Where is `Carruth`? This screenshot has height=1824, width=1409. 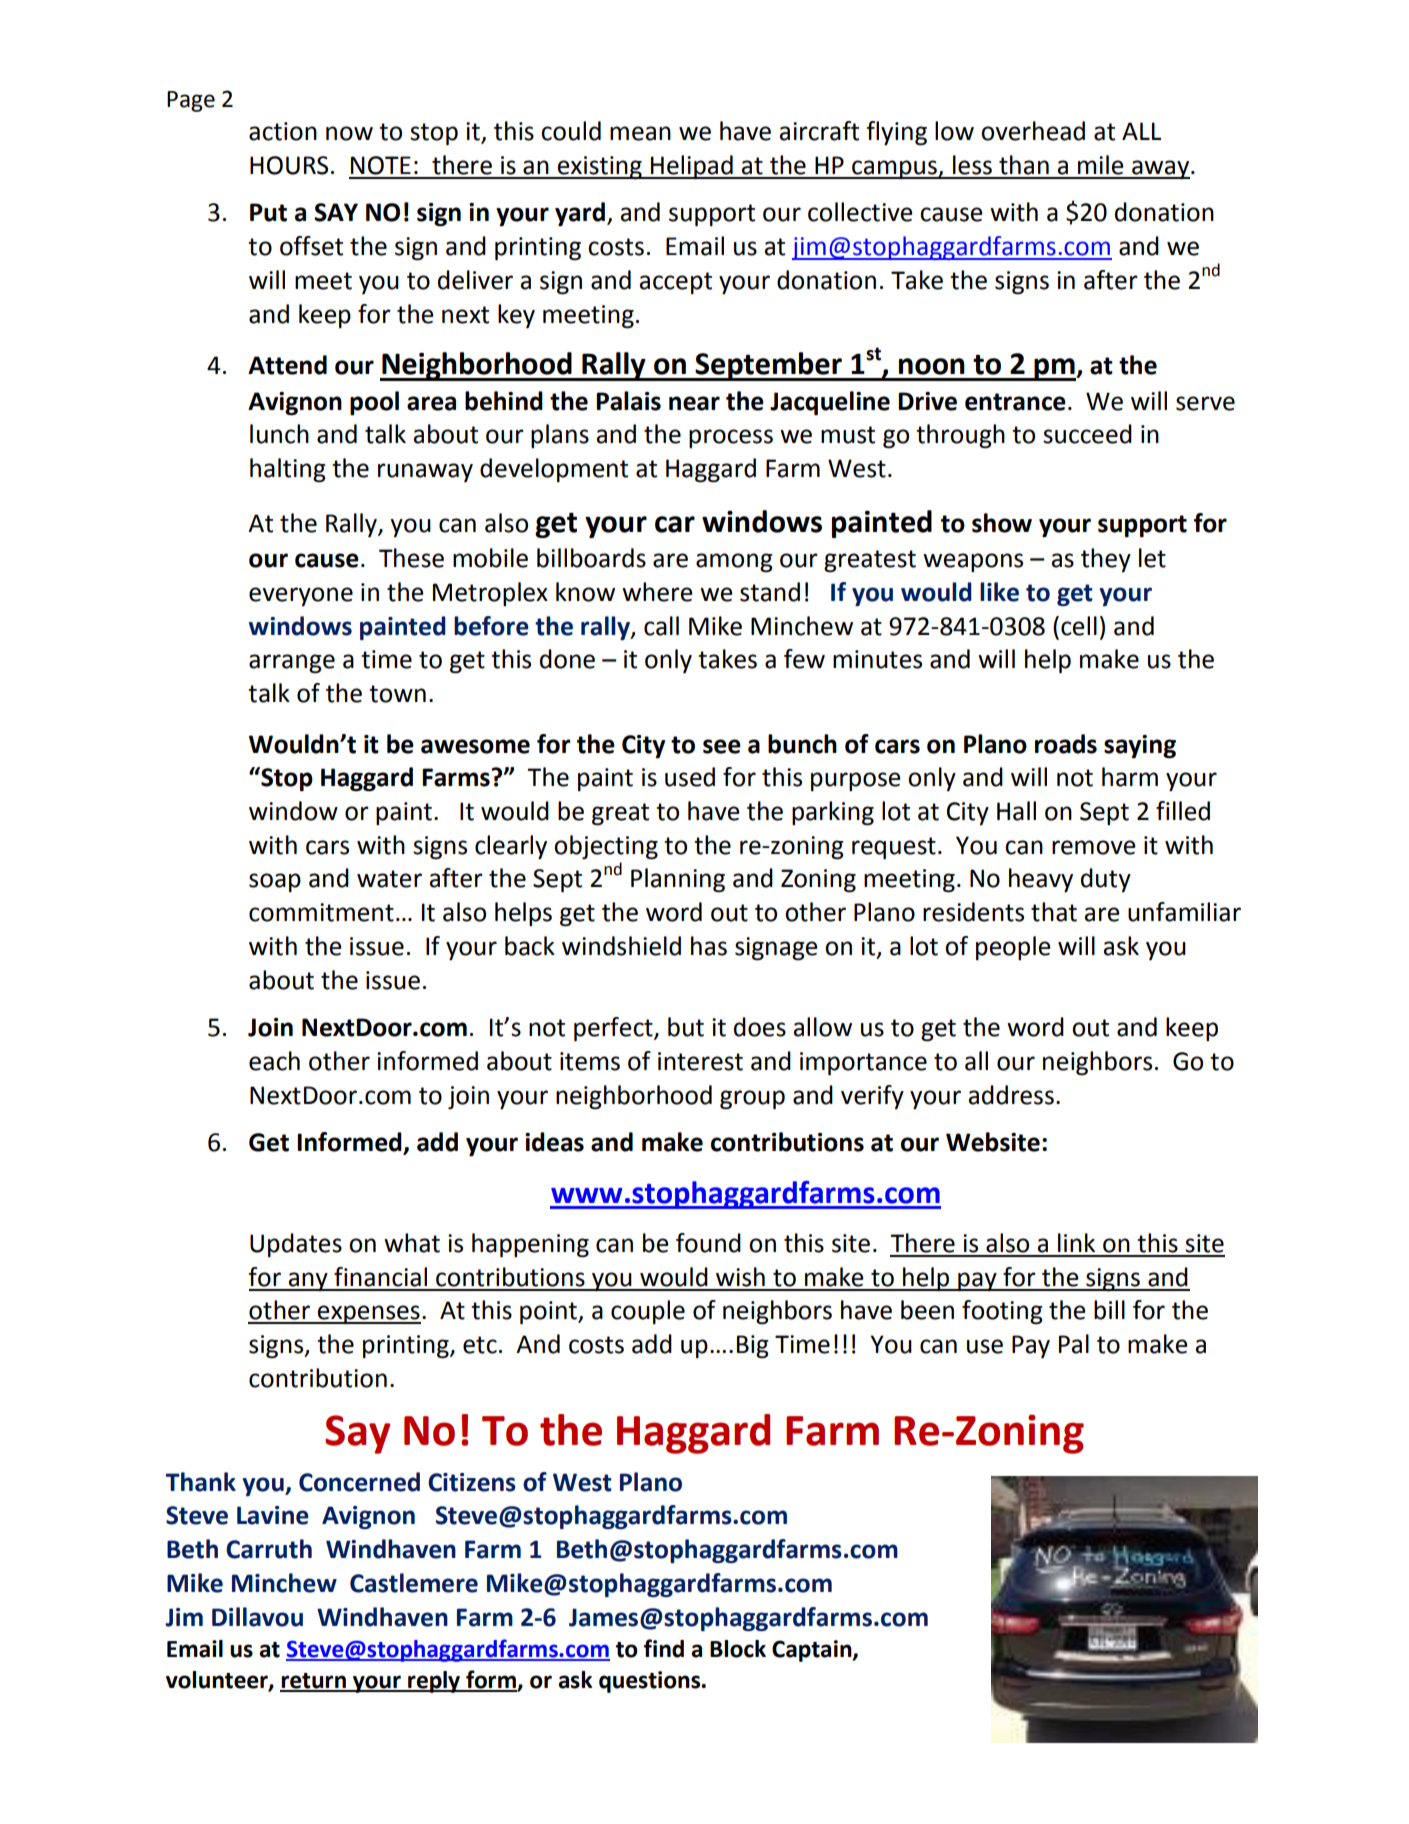
Carruth is located at coordinates (269, 1549).
